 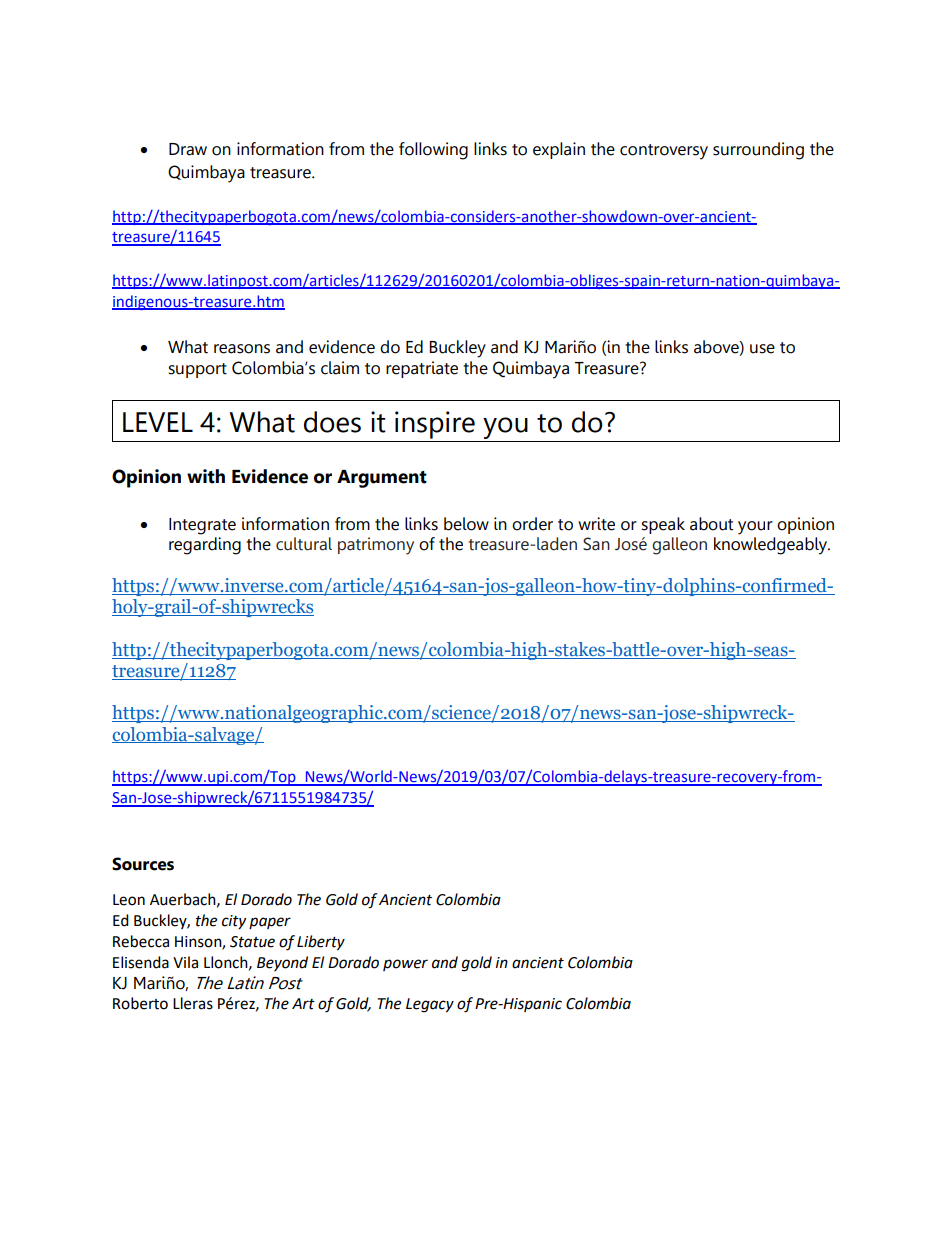 I want to click on Legacy, so click(x=430, y=1005).
